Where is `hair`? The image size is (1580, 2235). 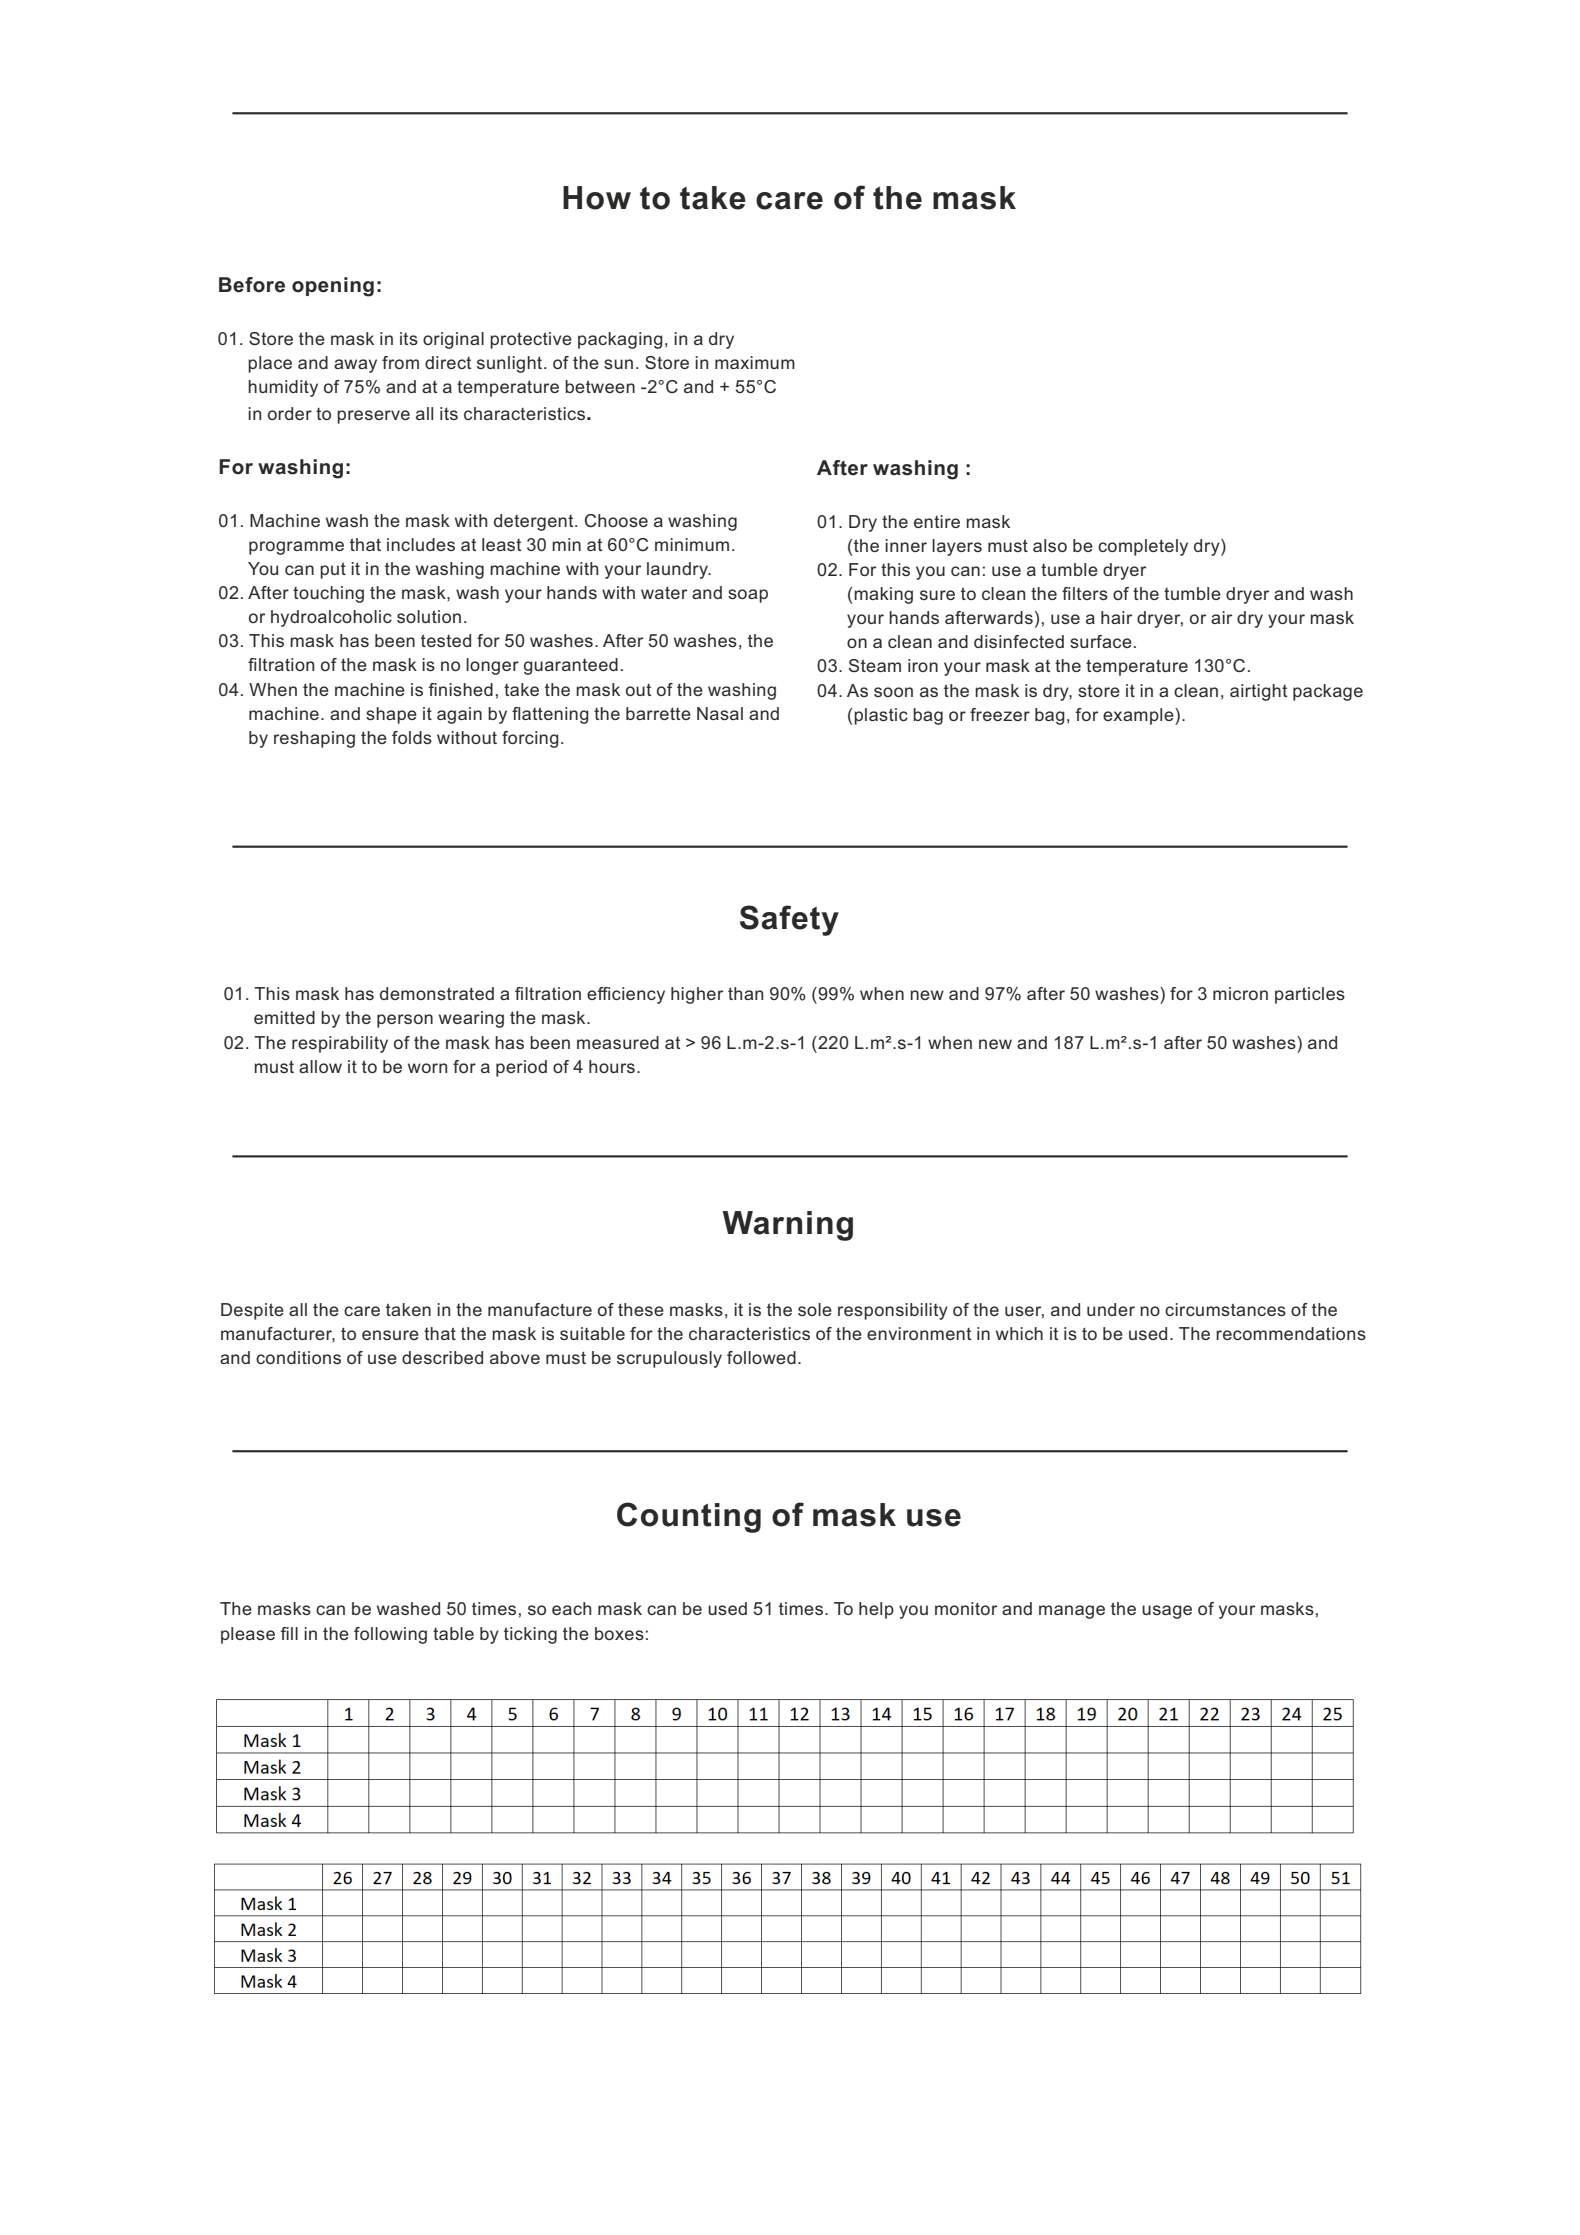
hair is located at coordinates (1116, 617).
